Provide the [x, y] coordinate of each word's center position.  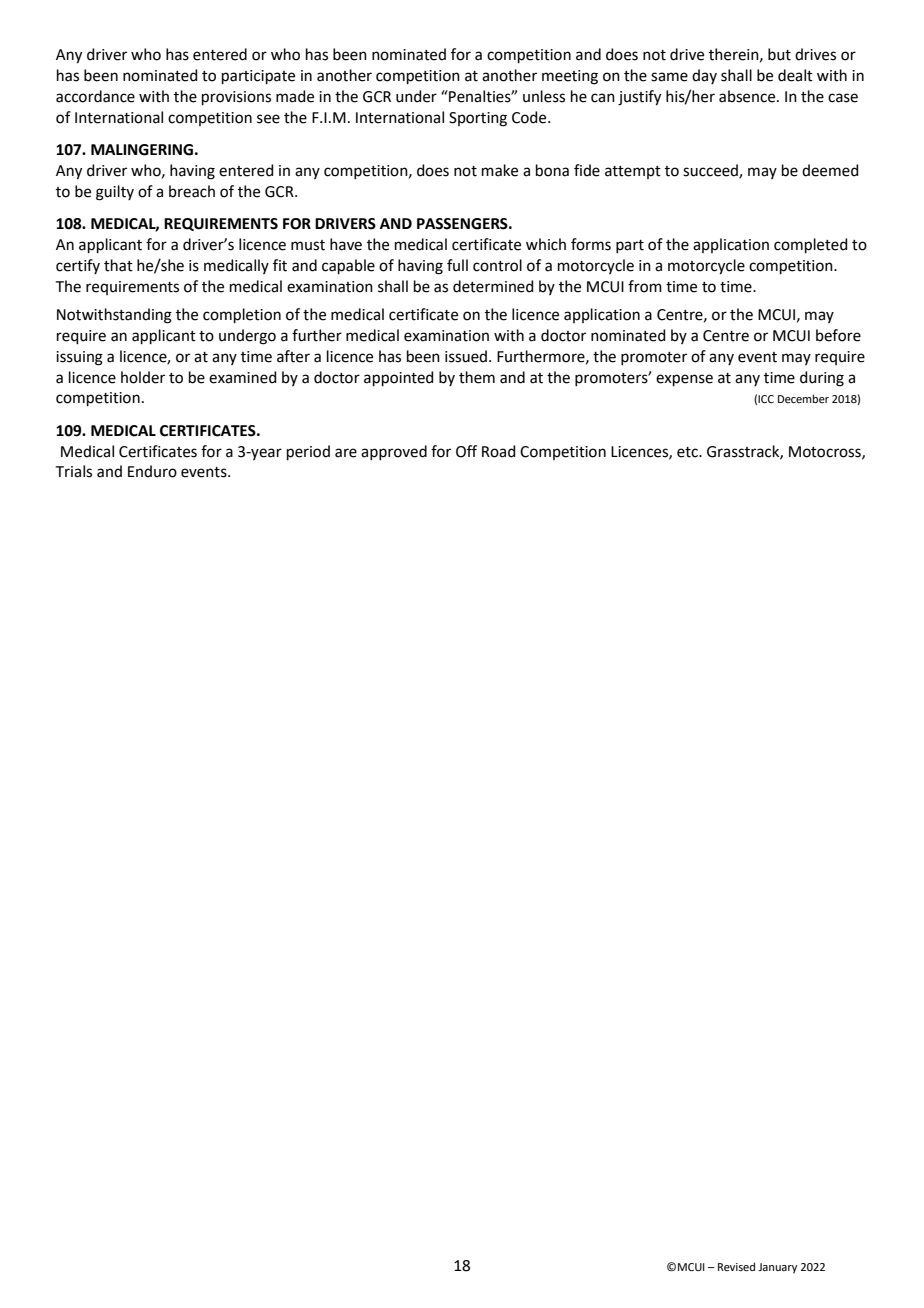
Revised [736, 1266]
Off [466, 451]
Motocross [826, 452]
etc [688, 452]
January [777, 1268]
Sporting [478, 119]
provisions [236, 98]
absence [748, 96]
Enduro [152, 471]
